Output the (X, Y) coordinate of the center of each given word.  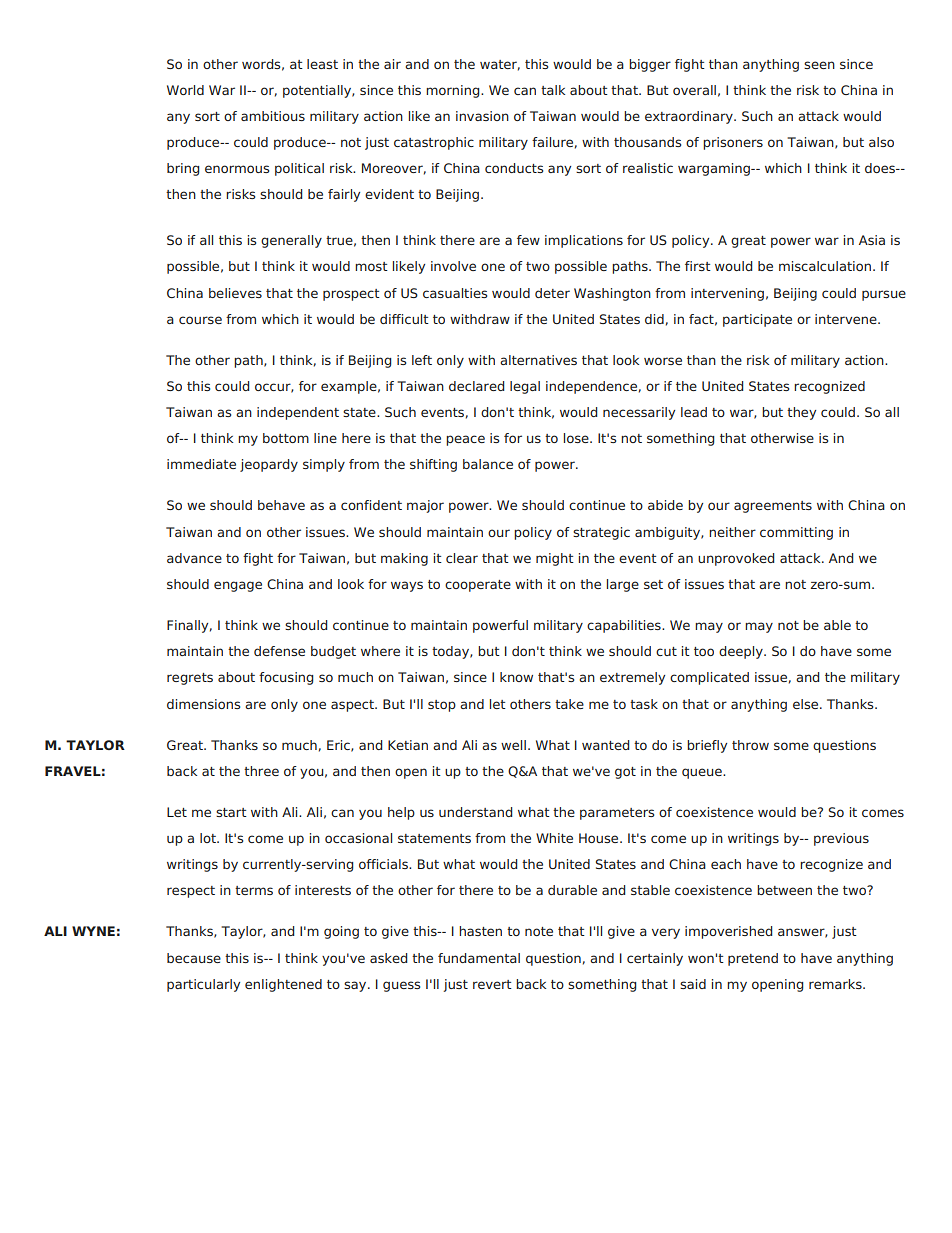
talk (553, 90)
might (555, 559)
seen (819, 65)
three (261, 771)
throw (750, 745)
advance (194, 558)
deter (552, 293)
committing (796, 533)
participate (757, 320)
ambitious (273, 116)
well (513, 745)
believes (235, 293)
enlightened (283, 985)
